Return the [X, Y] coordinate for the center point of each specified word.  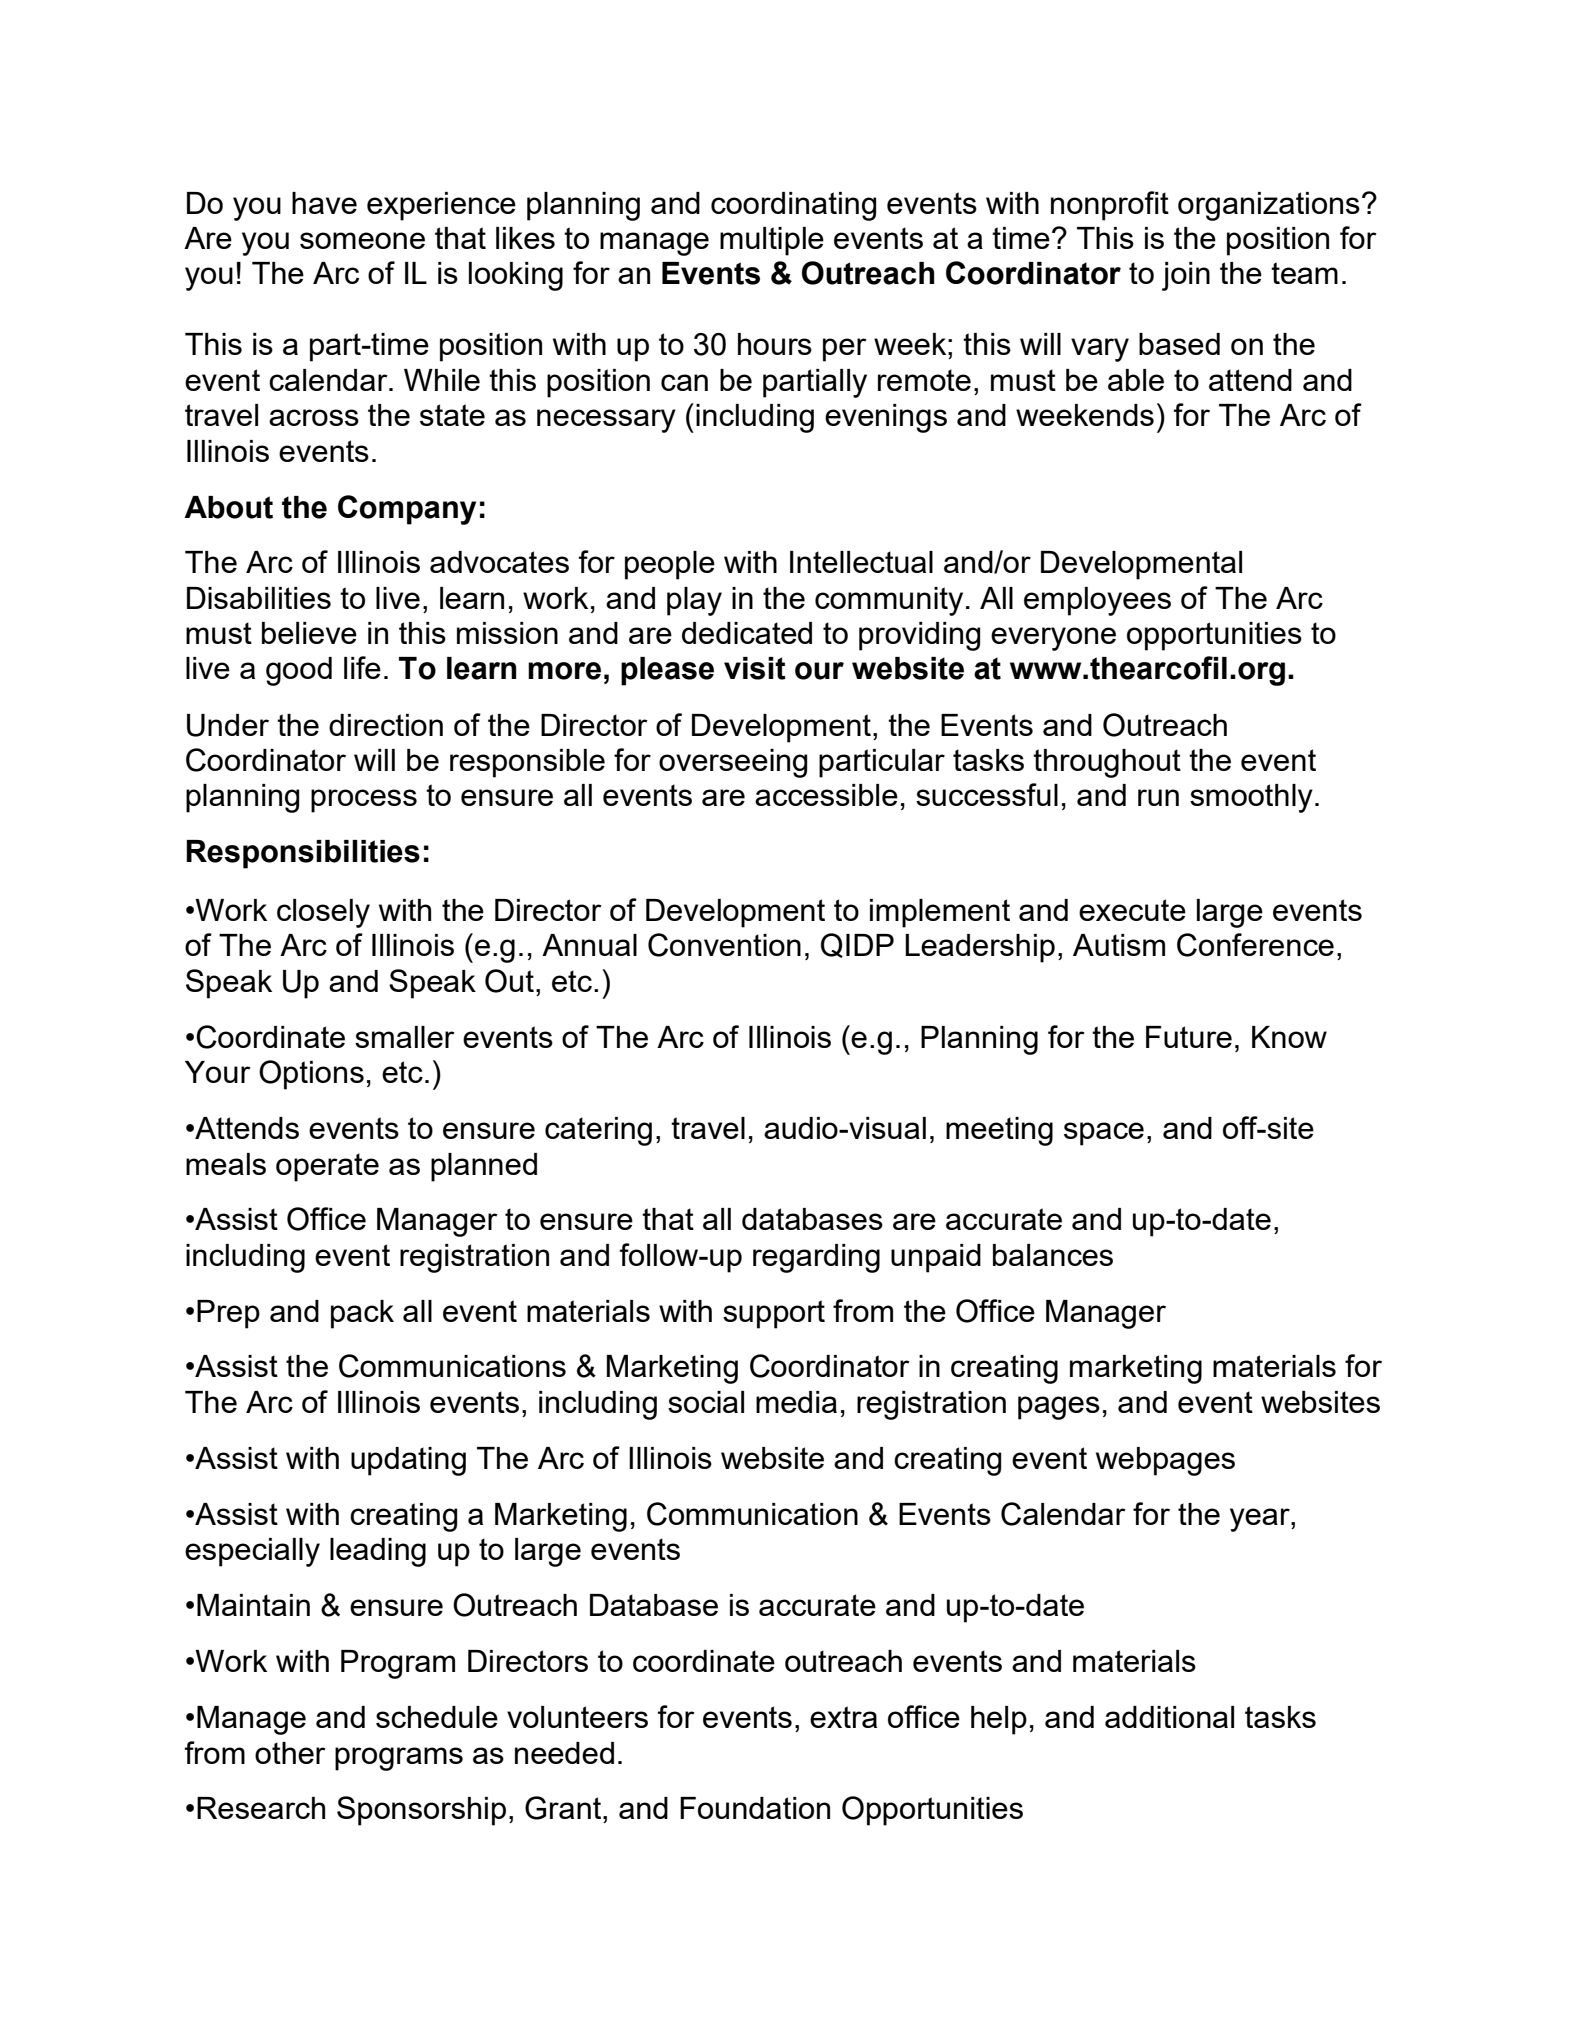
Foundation [755, 1808]
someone [362, 240]
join [1186, 276]
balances [1053, 1255]
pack [362, 1314]
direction [386, 725]
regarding [816, 1258]
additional [1169, 1717]
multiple [772, 241]
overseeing [733, 763]
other [290, 1753]
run [1158, 797]
